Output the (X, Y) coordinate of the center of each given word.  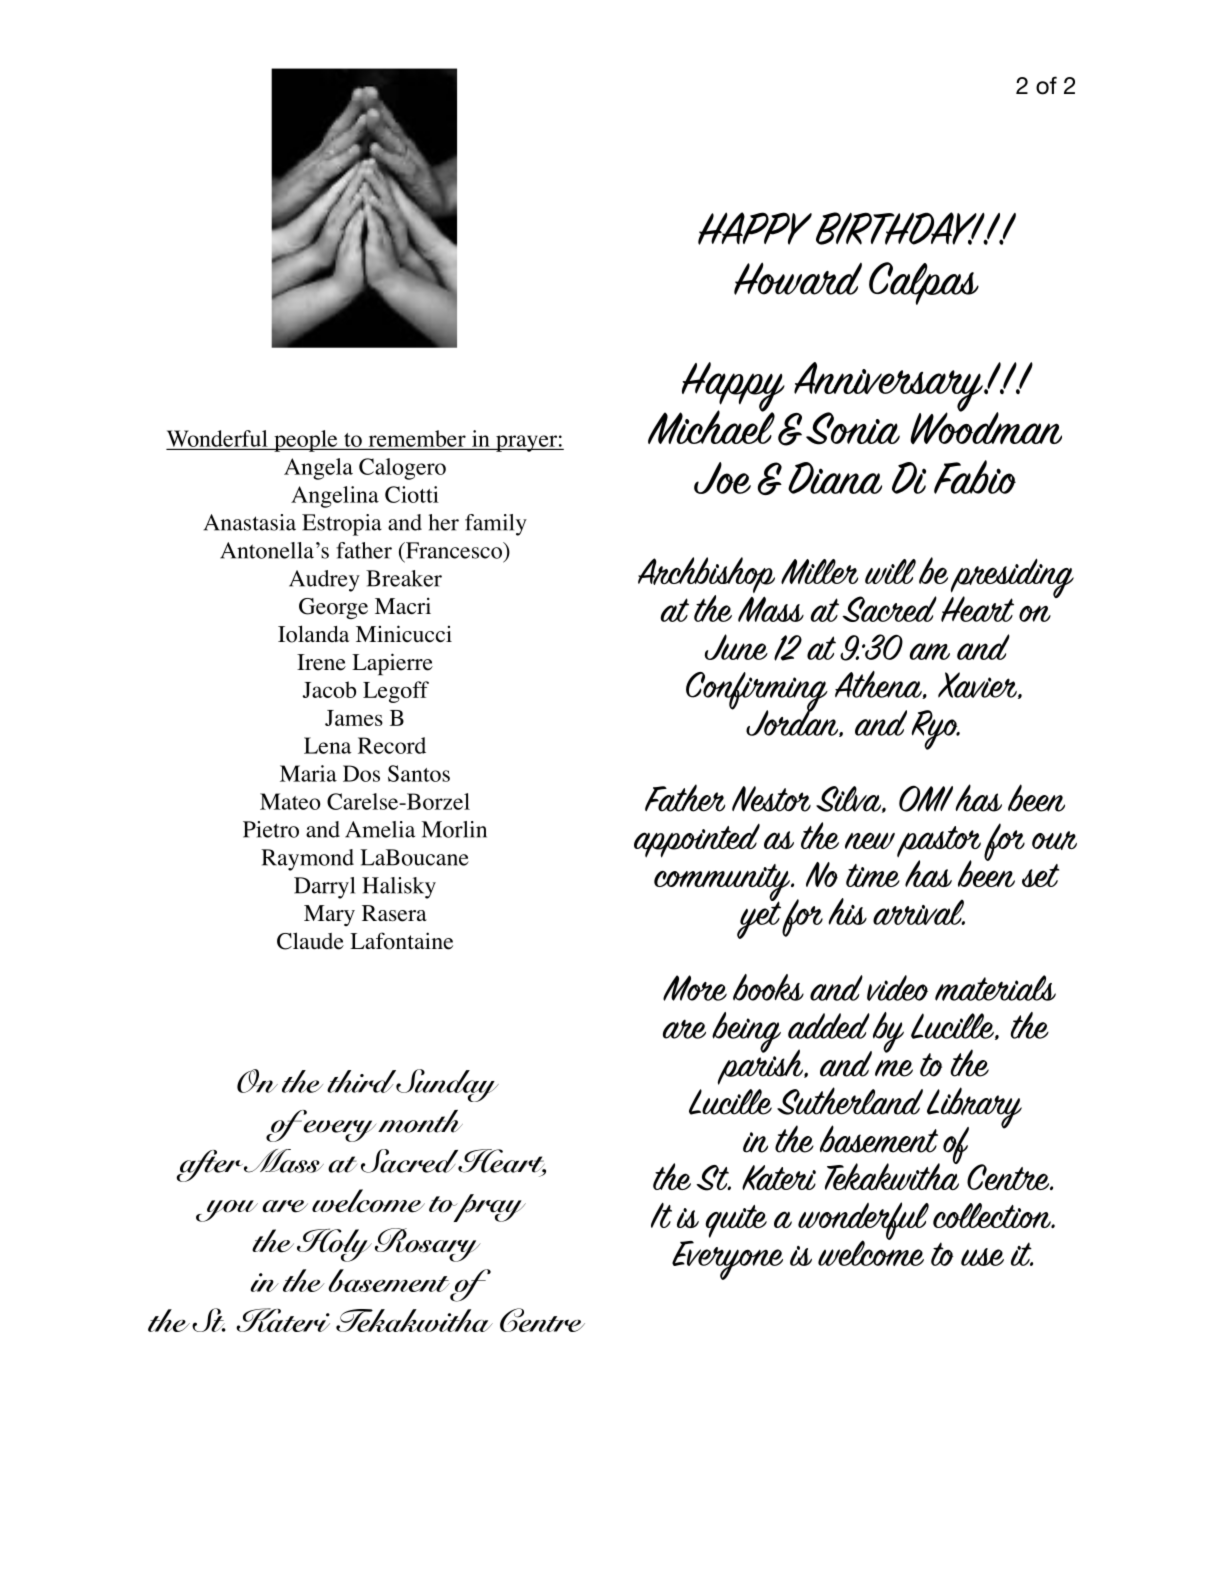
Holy (334, 1245)
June (736, 647)
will (890, 571)
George (333, 608)
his (847, 911)
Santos (419, 773)
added (829, 1026)
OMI (926, 798)
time (873, 876)
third (362, 1081)
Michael (711, 426)
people (306, 441)
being (746, 1032)
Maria (308, 773)
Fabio (975, 477)
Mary (329, 915)
